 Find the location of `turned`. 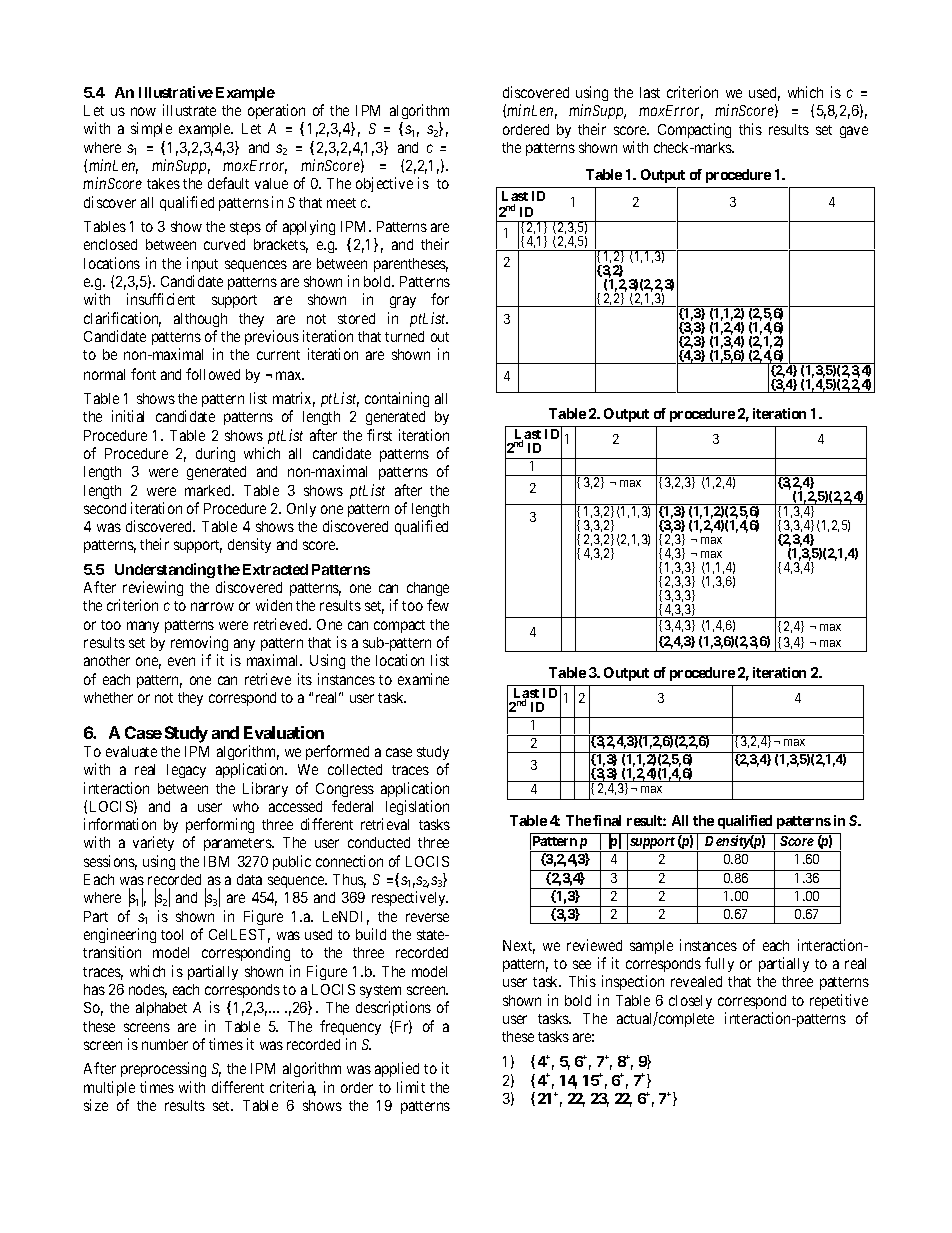

turned is located at coordinates (404, 336).
